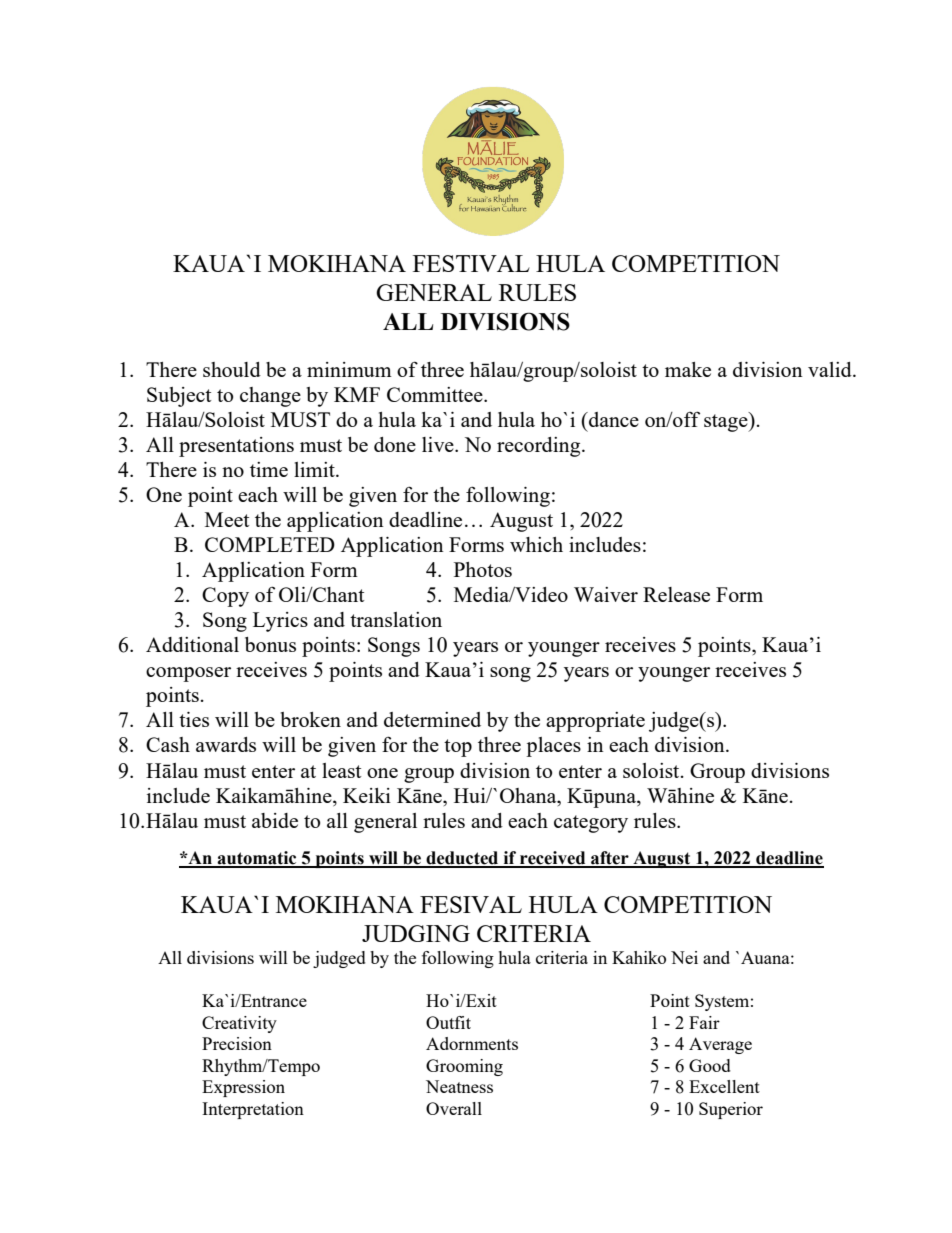  Describe the element at coordinates (225, 597) in the screenshot. I see `Copy` at that location.
